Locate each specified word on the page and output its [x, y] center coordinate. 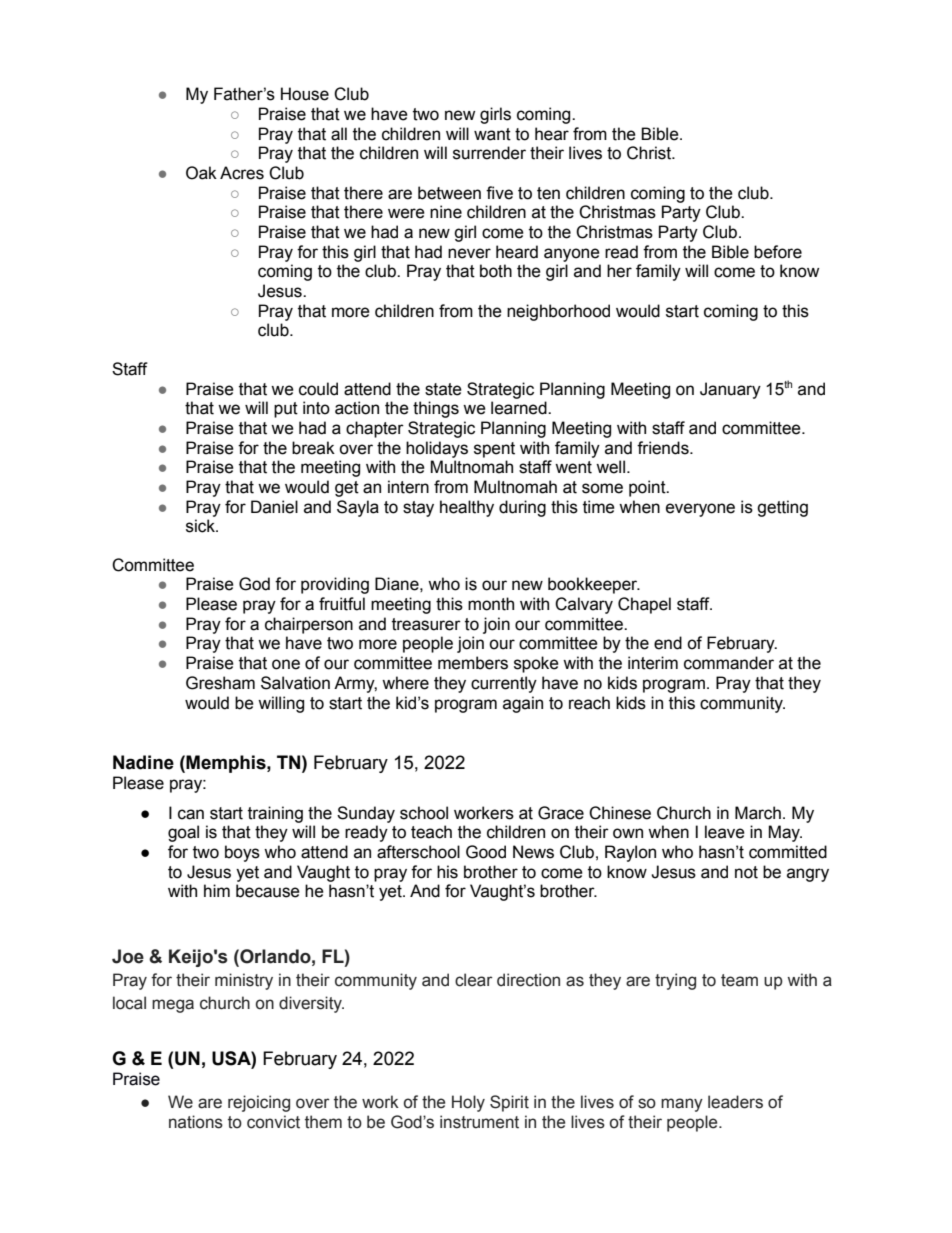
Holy [468, 1103]
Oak [201, 173]
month [491, 604]
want [492, 134]
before [778, 252]
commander [729, 663]
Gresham [220, 683]
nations [196, 1122]
